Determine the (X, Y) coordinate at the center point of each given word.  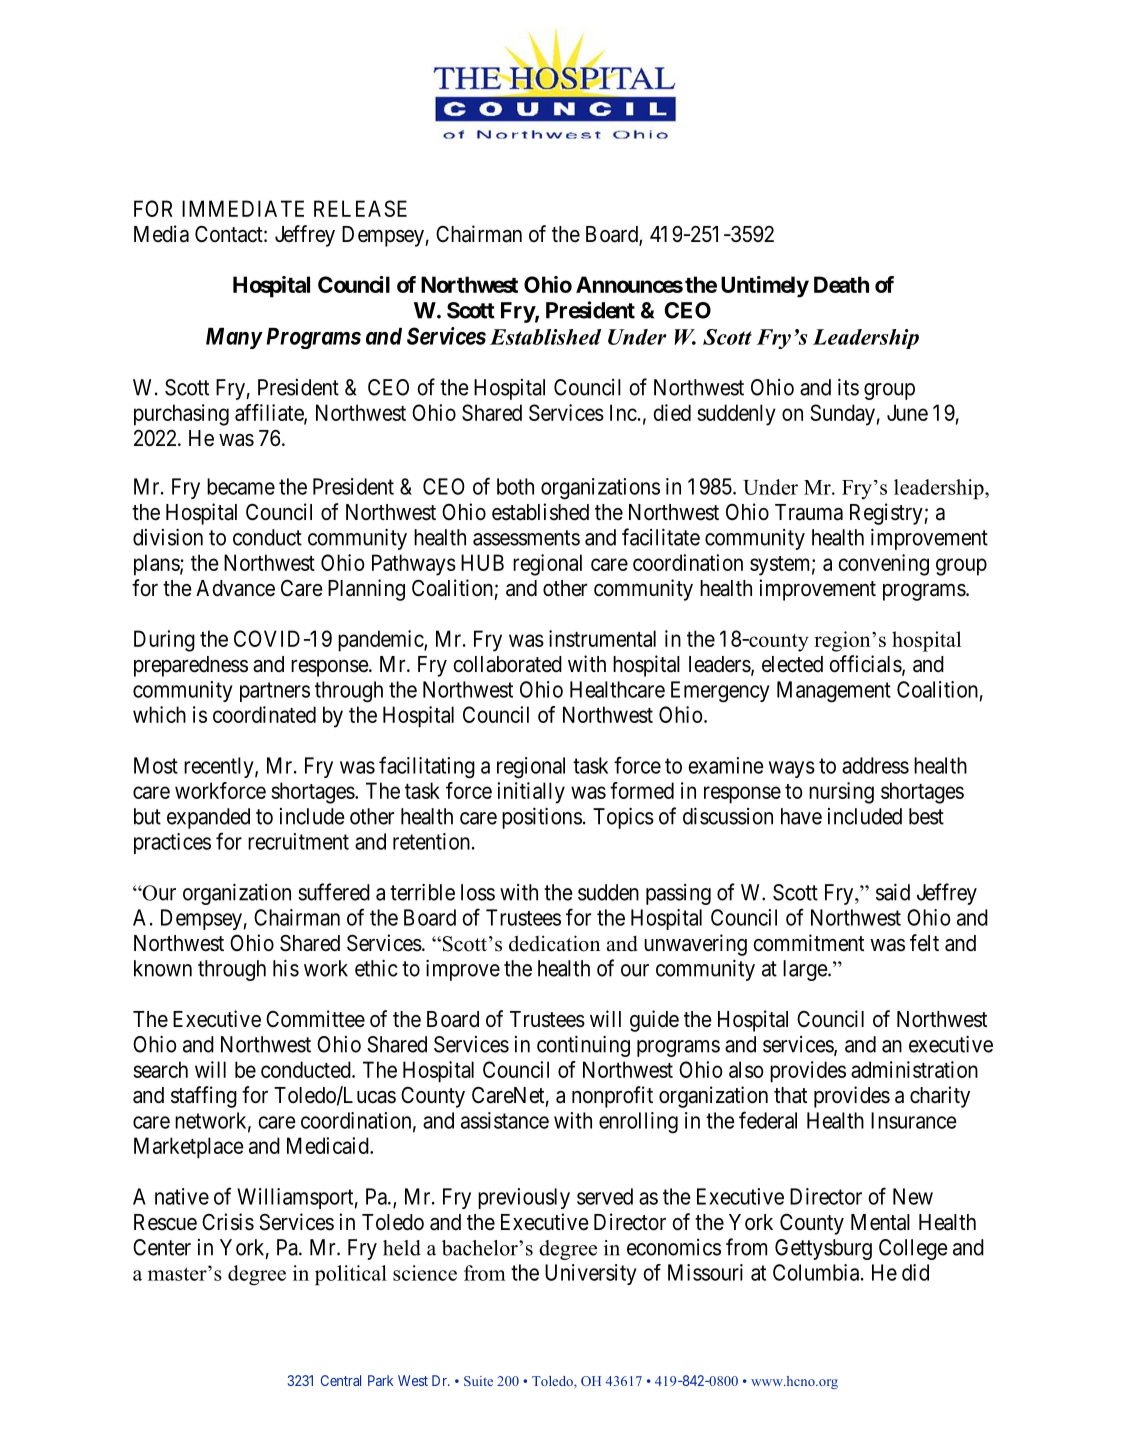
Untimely (765, 287)
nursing (841, 793)
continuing (583, 1046)
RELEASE (360, 208)
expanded (208, 818)
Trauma (809, 512)
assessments (526, 538)
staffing (204, 1097)
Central (341, 1380)
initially (531, 793)
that (790, 1095)
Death (841, 284)
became (241, 486)
